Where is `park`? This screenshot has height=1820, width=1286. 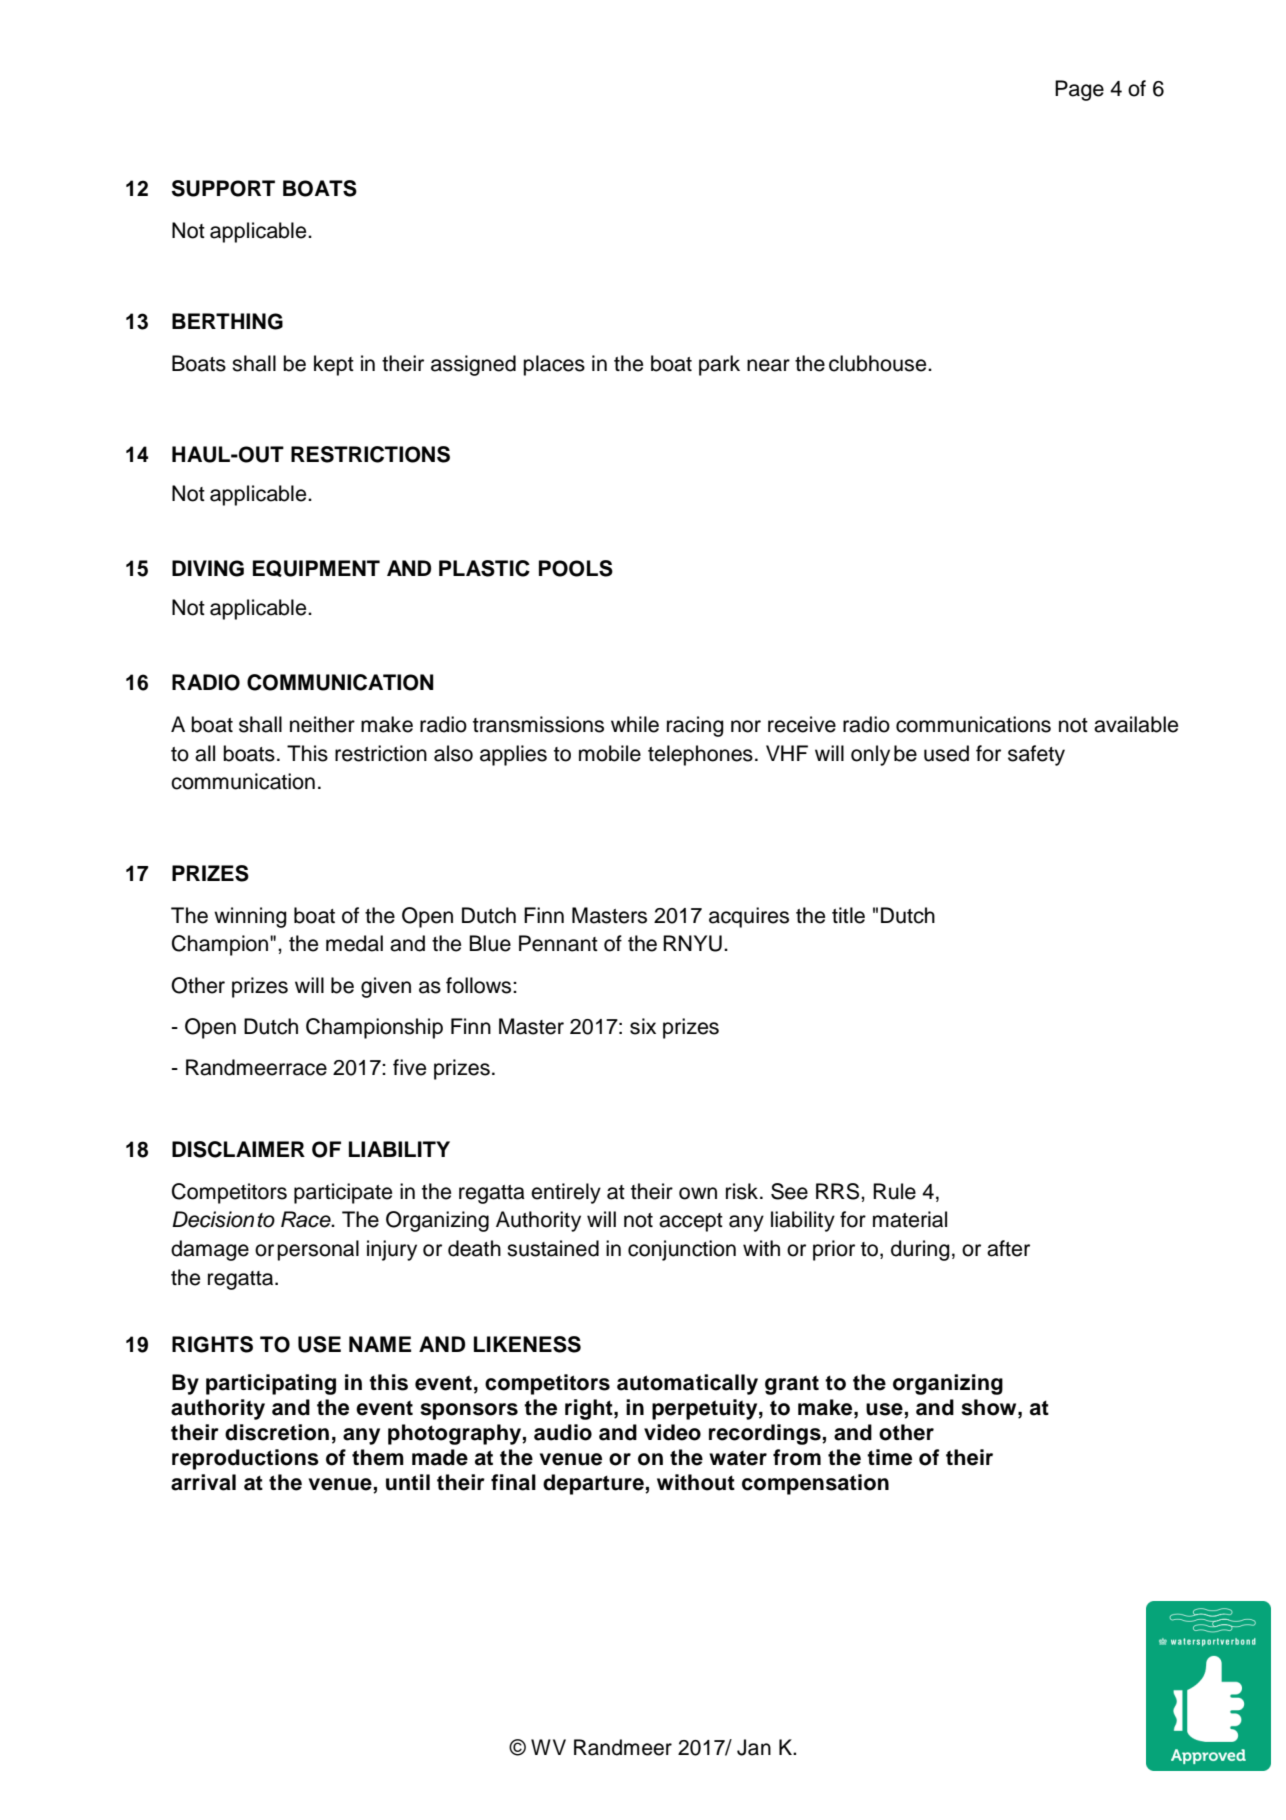
park is located at coordinates (719, 365).
